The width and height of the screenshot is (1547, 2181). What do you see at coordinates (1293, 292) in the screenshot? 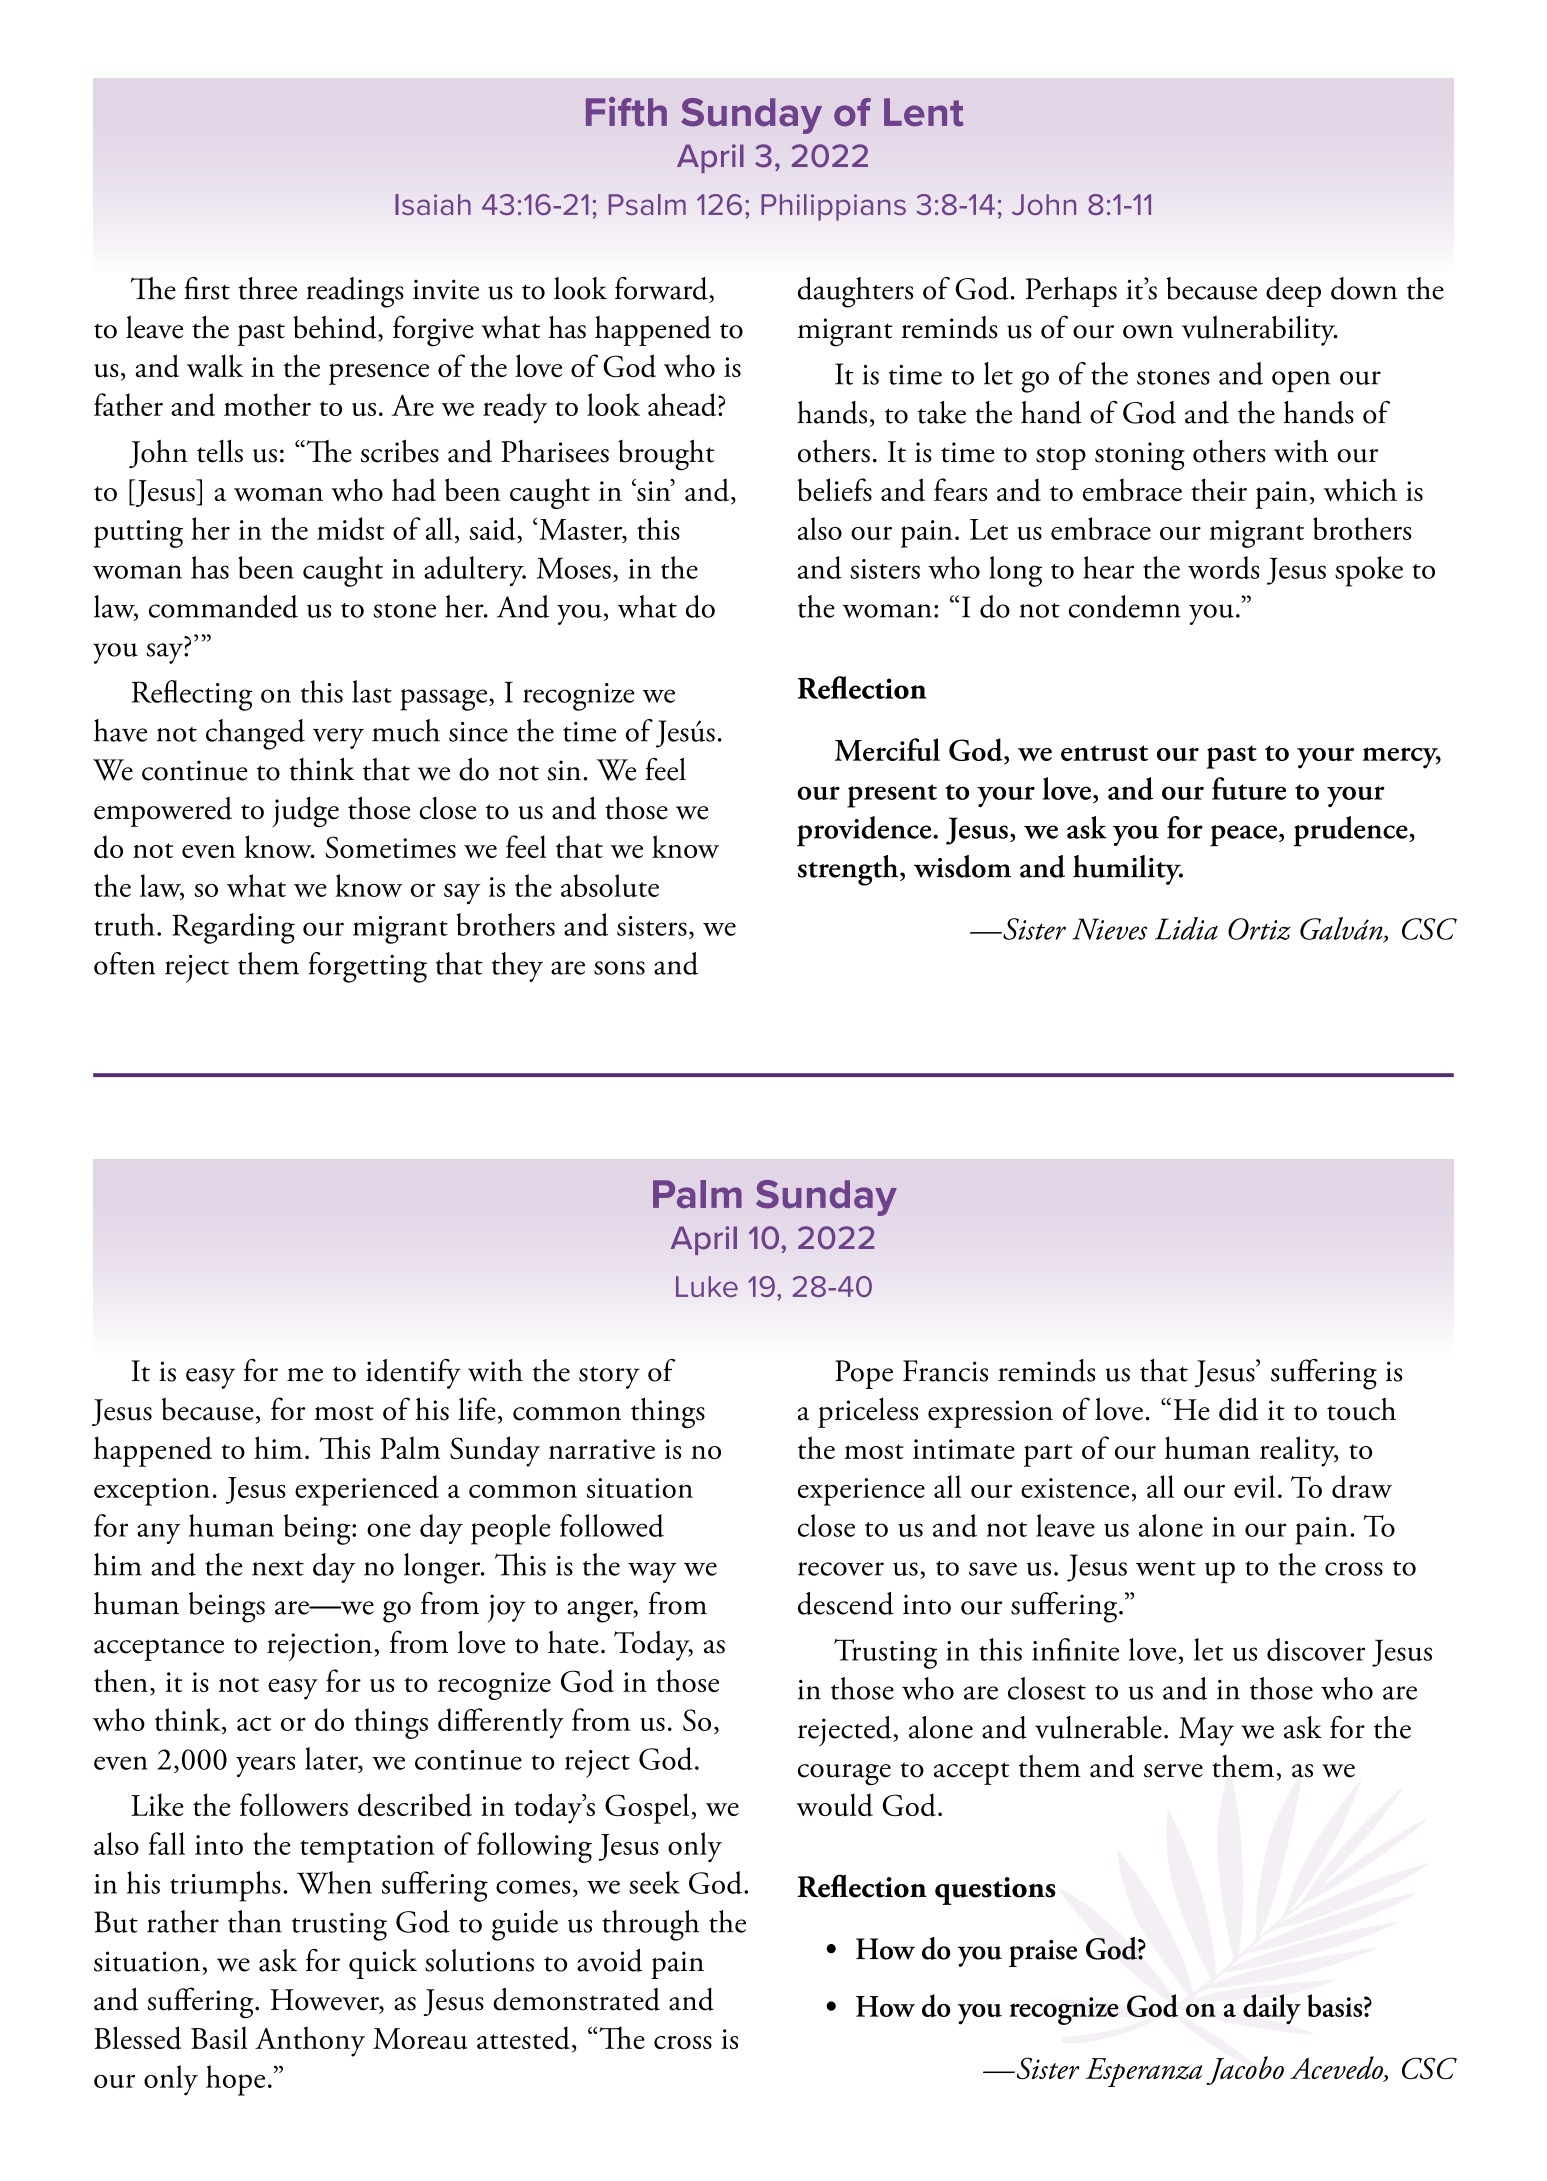
I see `deep` at bounding box center [1293, 292].
